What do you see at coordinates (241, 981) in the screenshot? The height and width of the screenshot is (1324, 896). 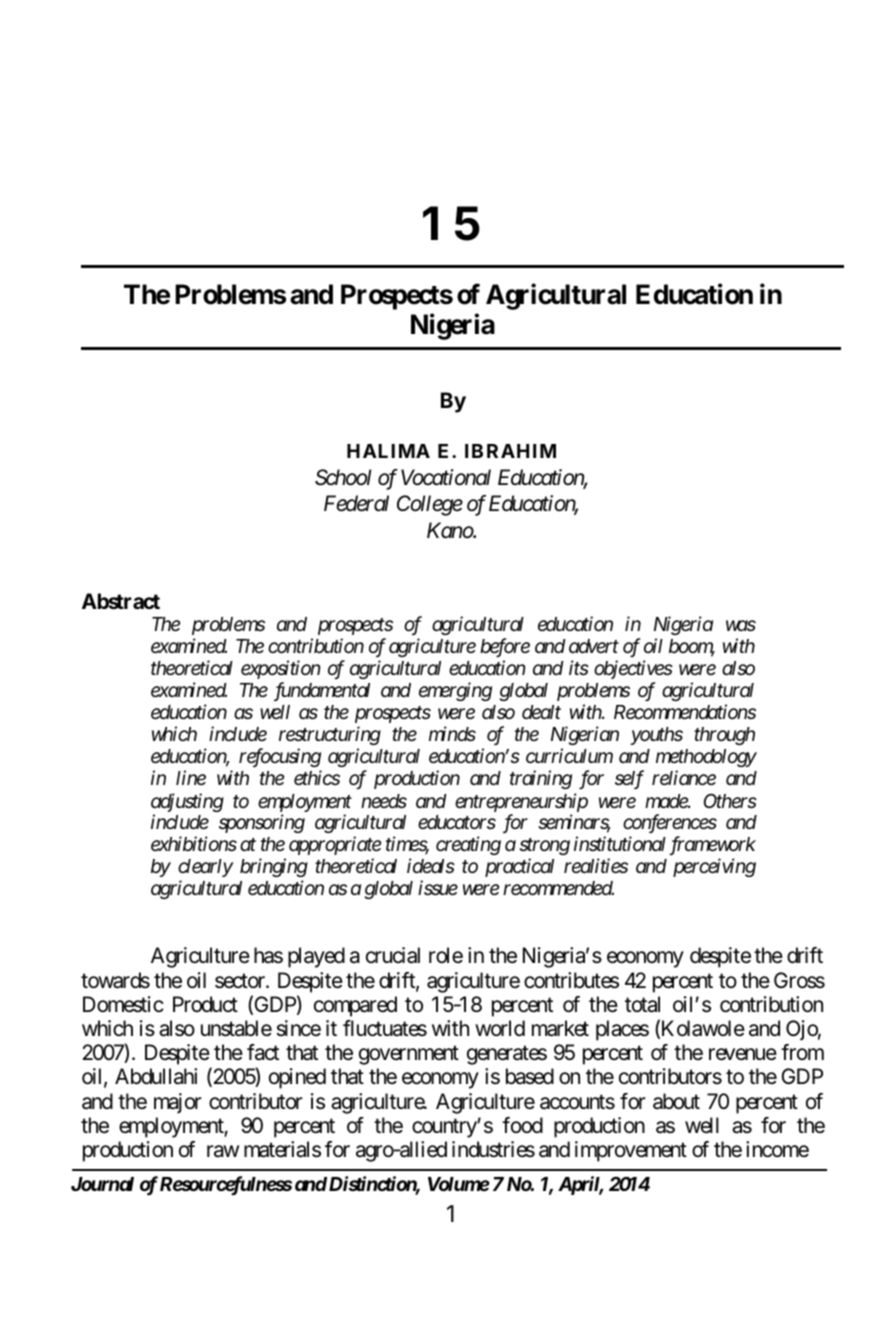 I see `sector` at bounding box center [241, 981].
